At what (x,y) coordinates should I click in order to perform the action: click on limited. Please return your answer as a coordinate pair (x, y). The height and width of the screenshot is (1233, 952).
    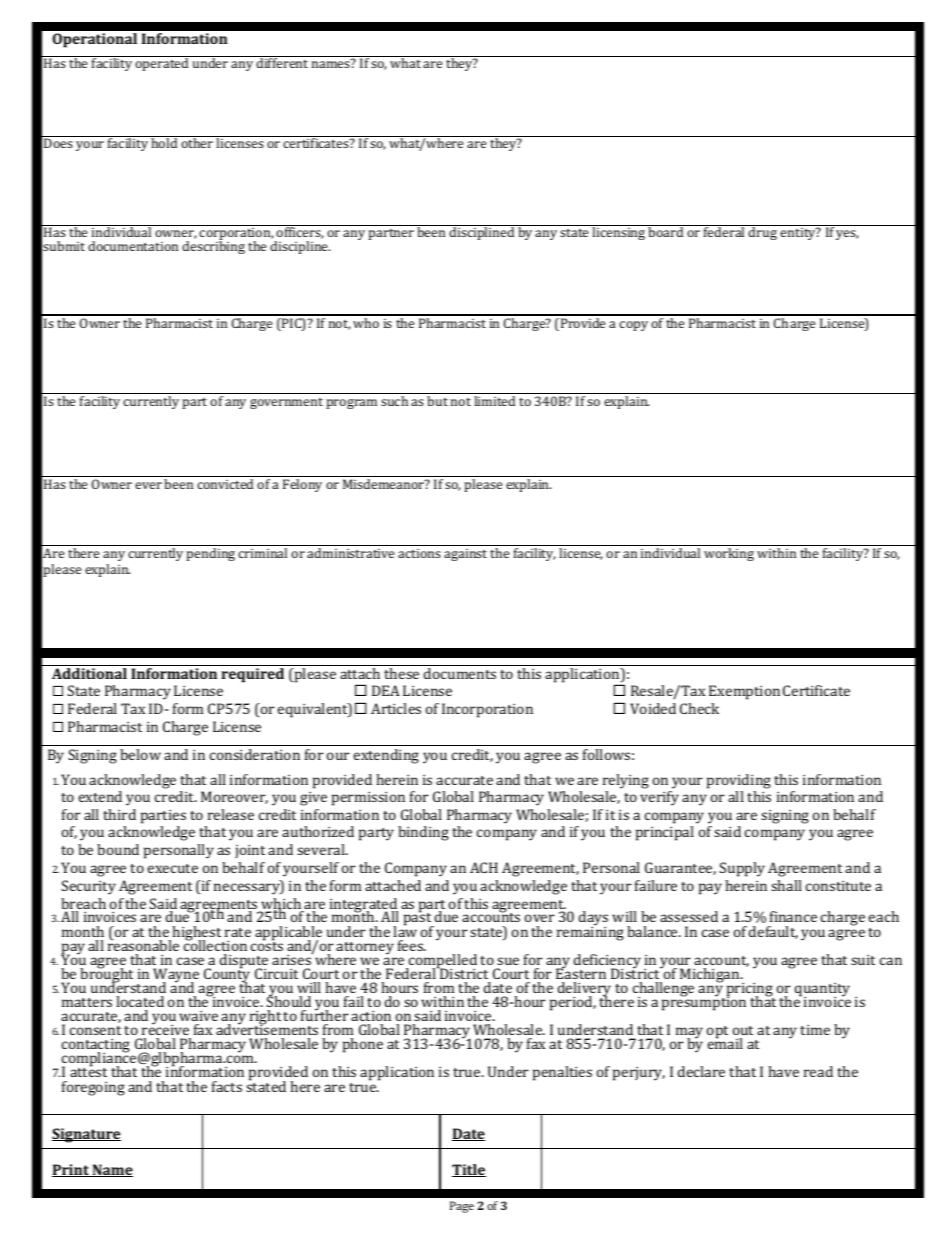
    Looking at the image, I should click on (494, 401).
